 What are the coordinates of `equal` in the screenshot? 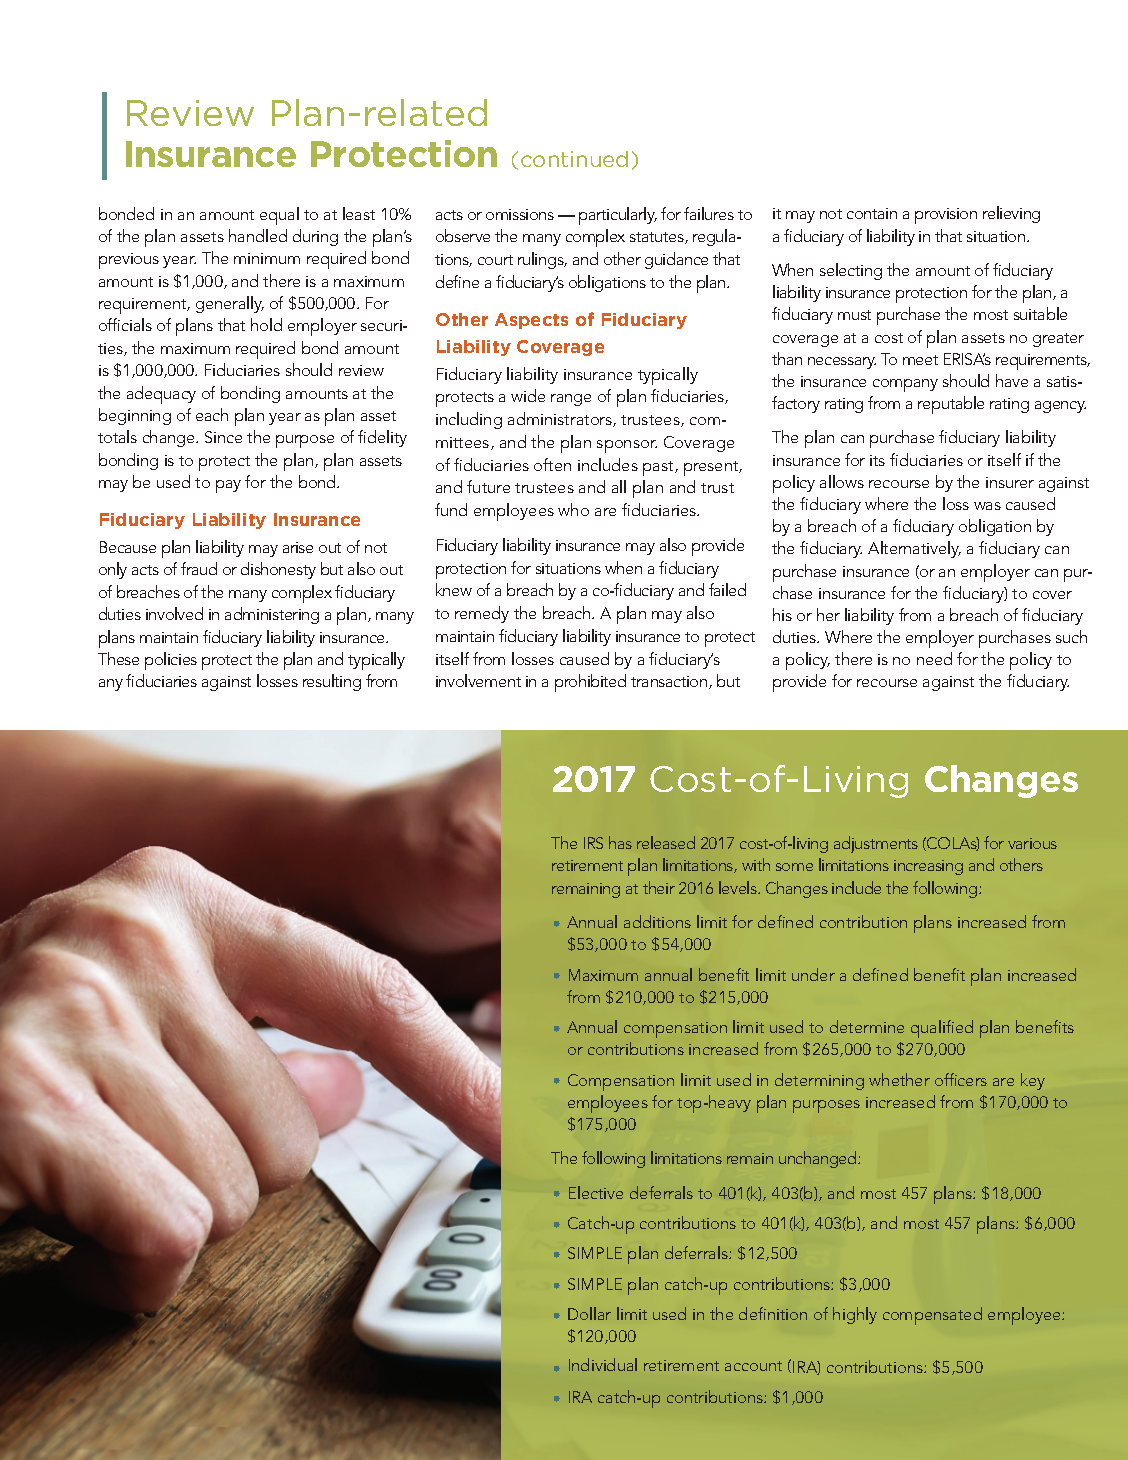 It's located at (279, 216).
